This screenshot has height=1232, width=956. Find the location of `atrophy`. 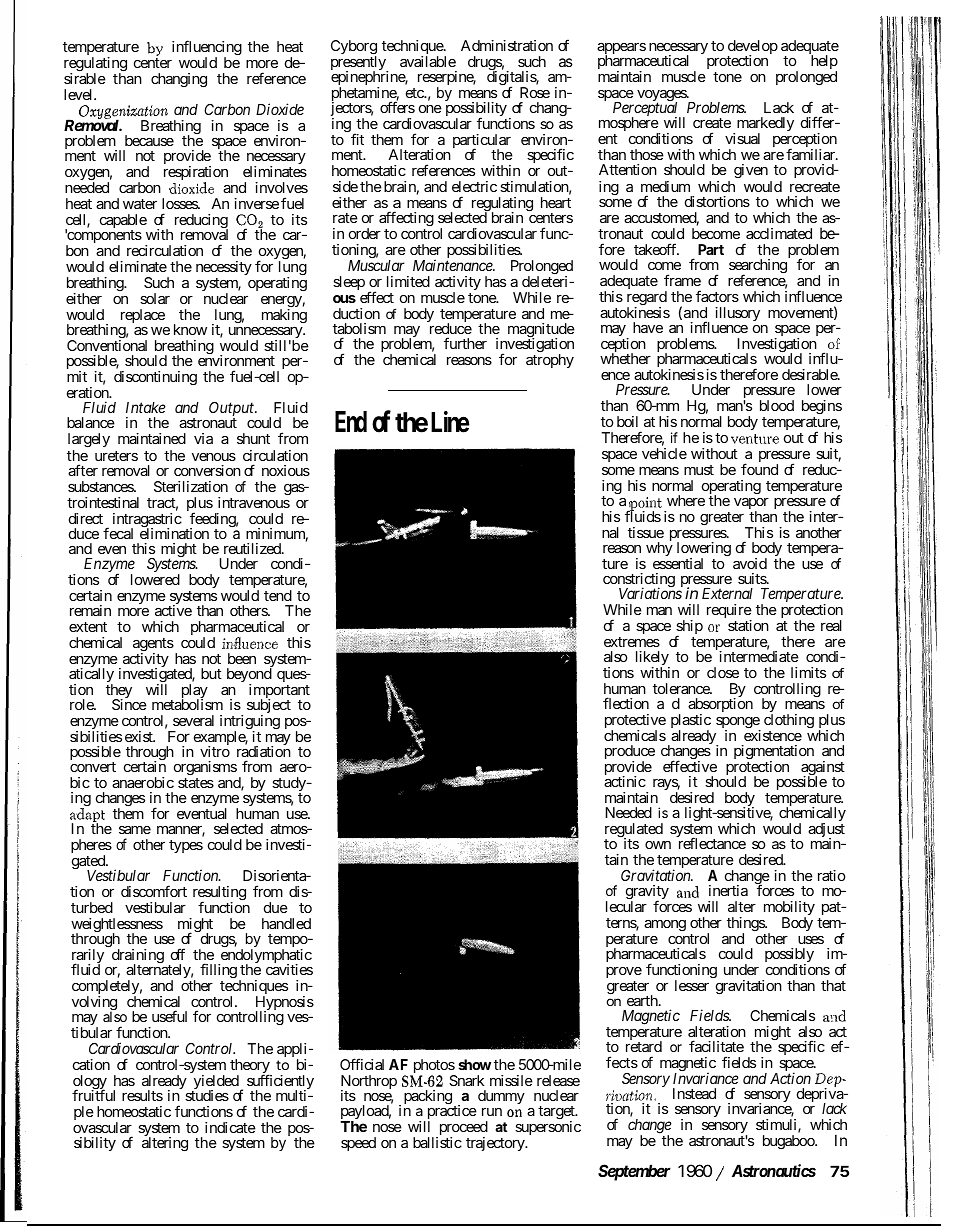

atrophy is located at coordinates (550, 361).
